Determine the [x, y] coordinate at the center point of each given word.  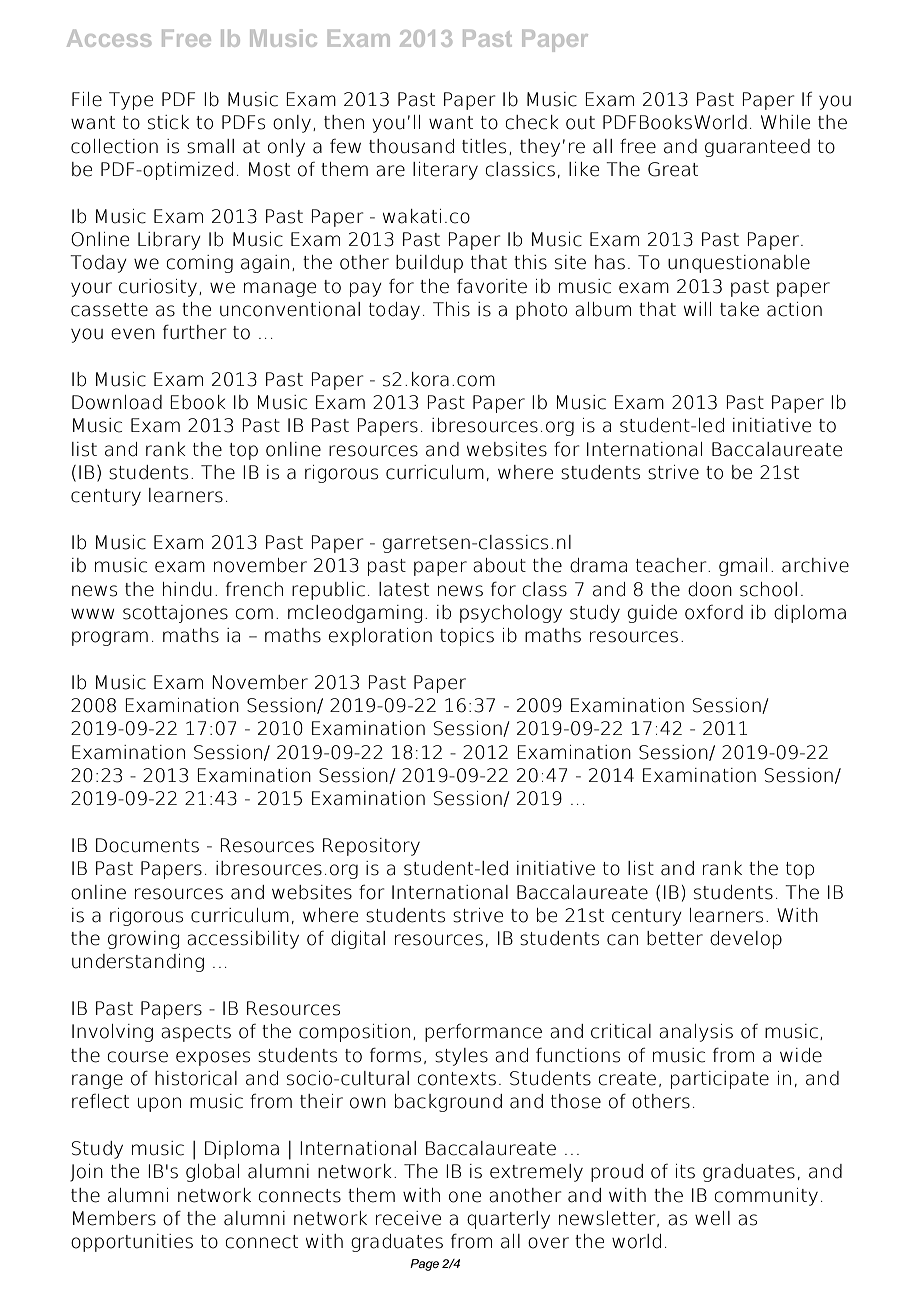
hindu [187, 589]
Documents [147, 845]
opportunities [132, 1243]
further [194, 332]
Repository [371, 847]
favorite [492, 286]
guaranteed [757, 148]
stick [168, 122]
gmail [743, 567]
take [739, 309]
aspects [196, 1033]
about [499, 565]
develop [746, 940]
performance [483, 1033]
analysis [696, 1033]
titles [484, 146]
